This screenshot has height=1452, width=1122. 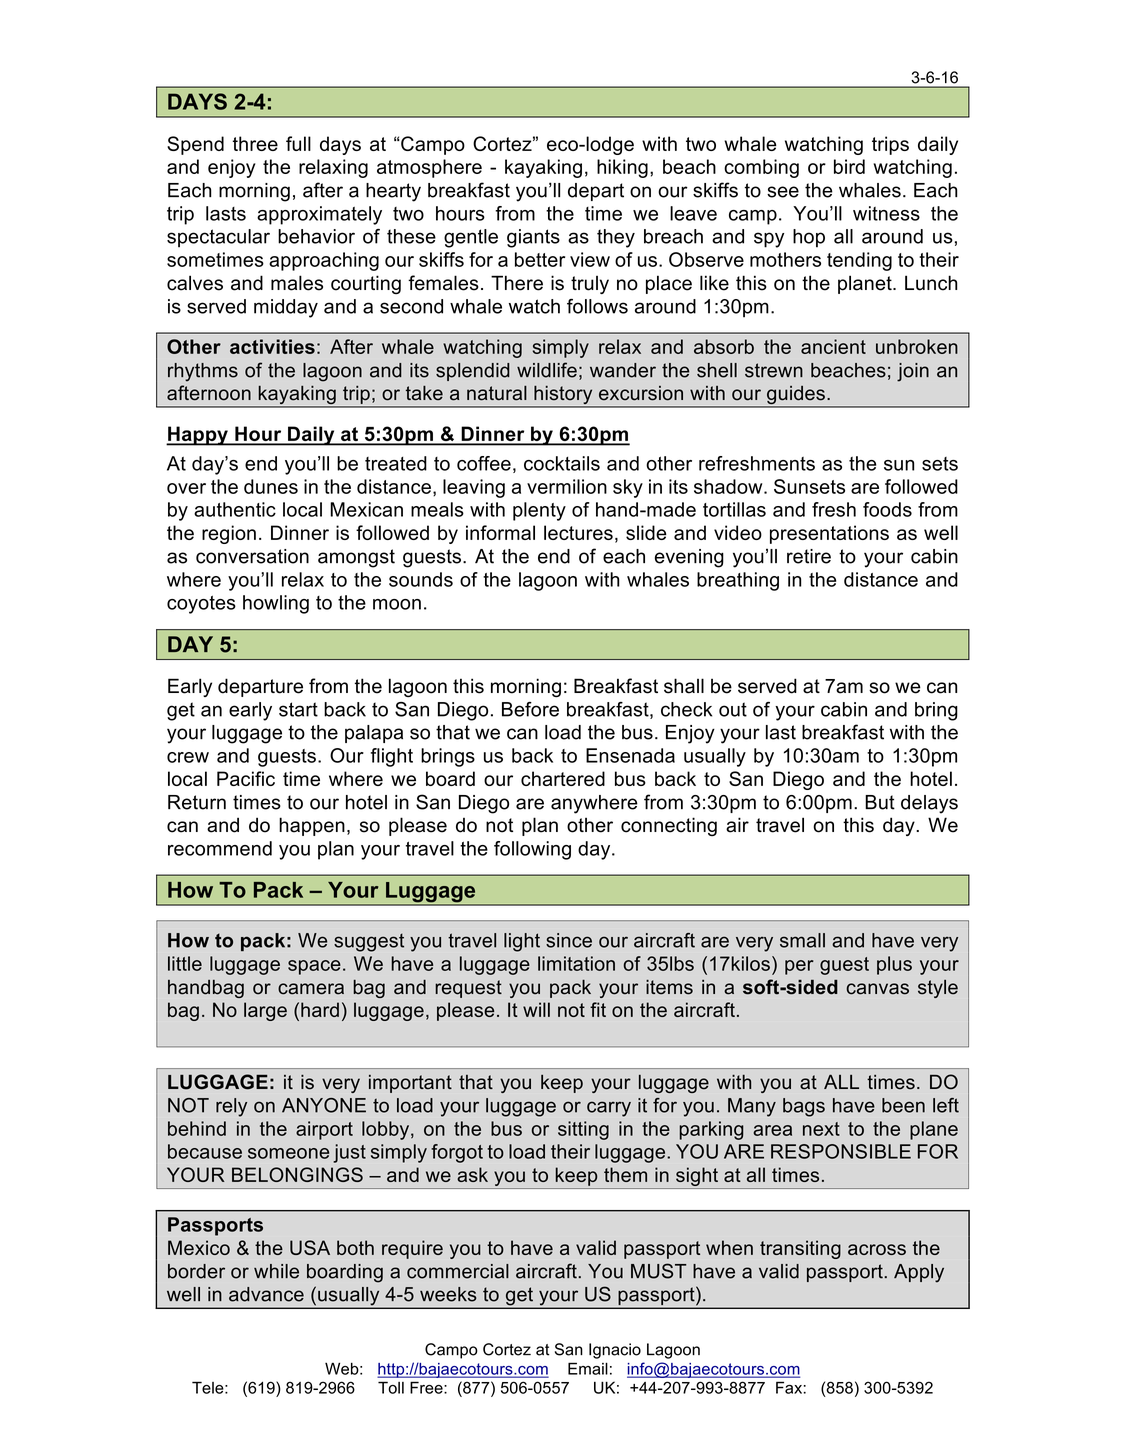 I want to click on space, so click(x=314, y=967).
